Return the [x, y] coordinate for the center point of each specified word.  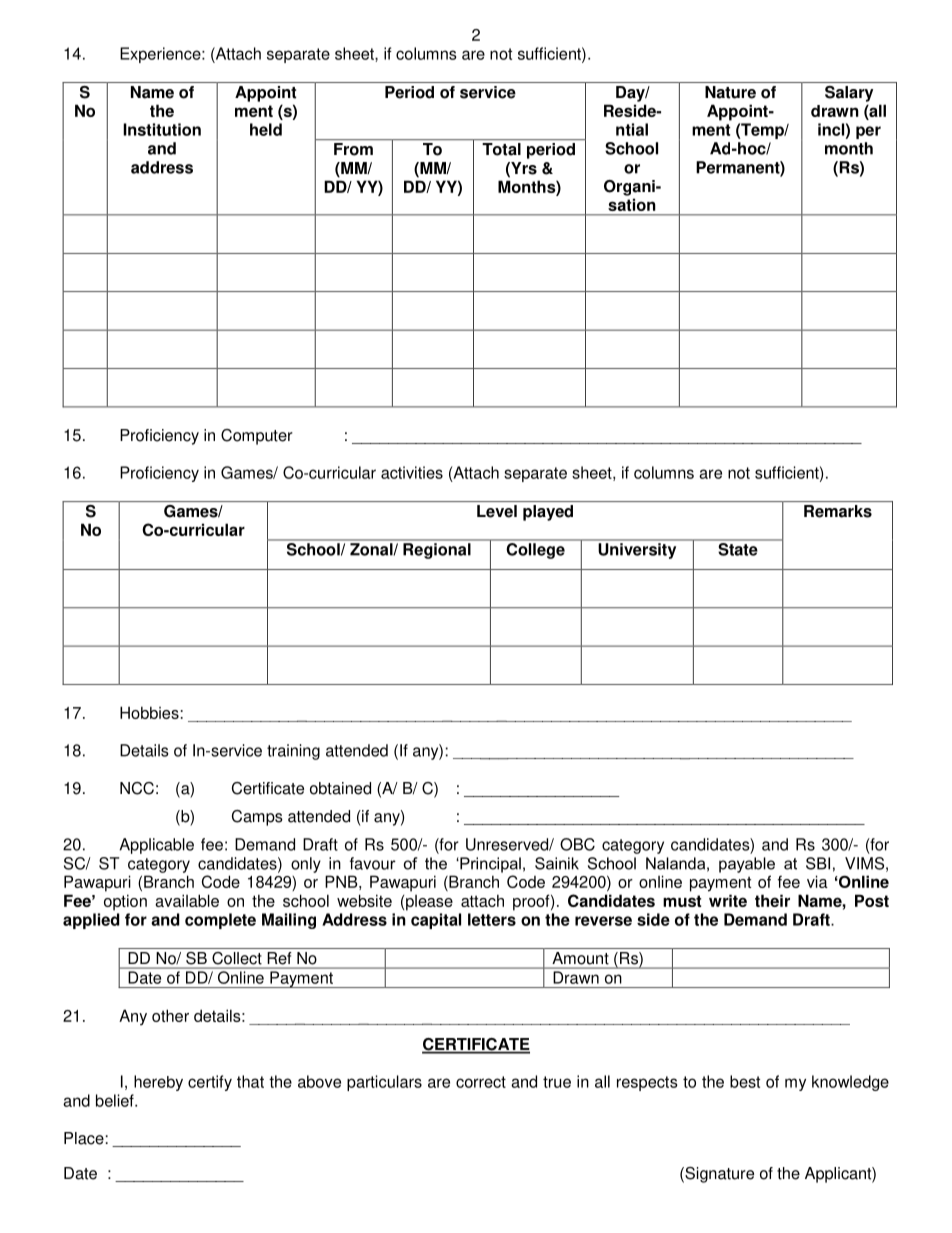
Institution [162, 129]
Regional [437, 551]
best [745, 1081]
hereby [158, 1083]
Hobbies [149, 712]
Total [502, 149]
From [353, 149]
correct [481, 1082]
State [738, 549]
